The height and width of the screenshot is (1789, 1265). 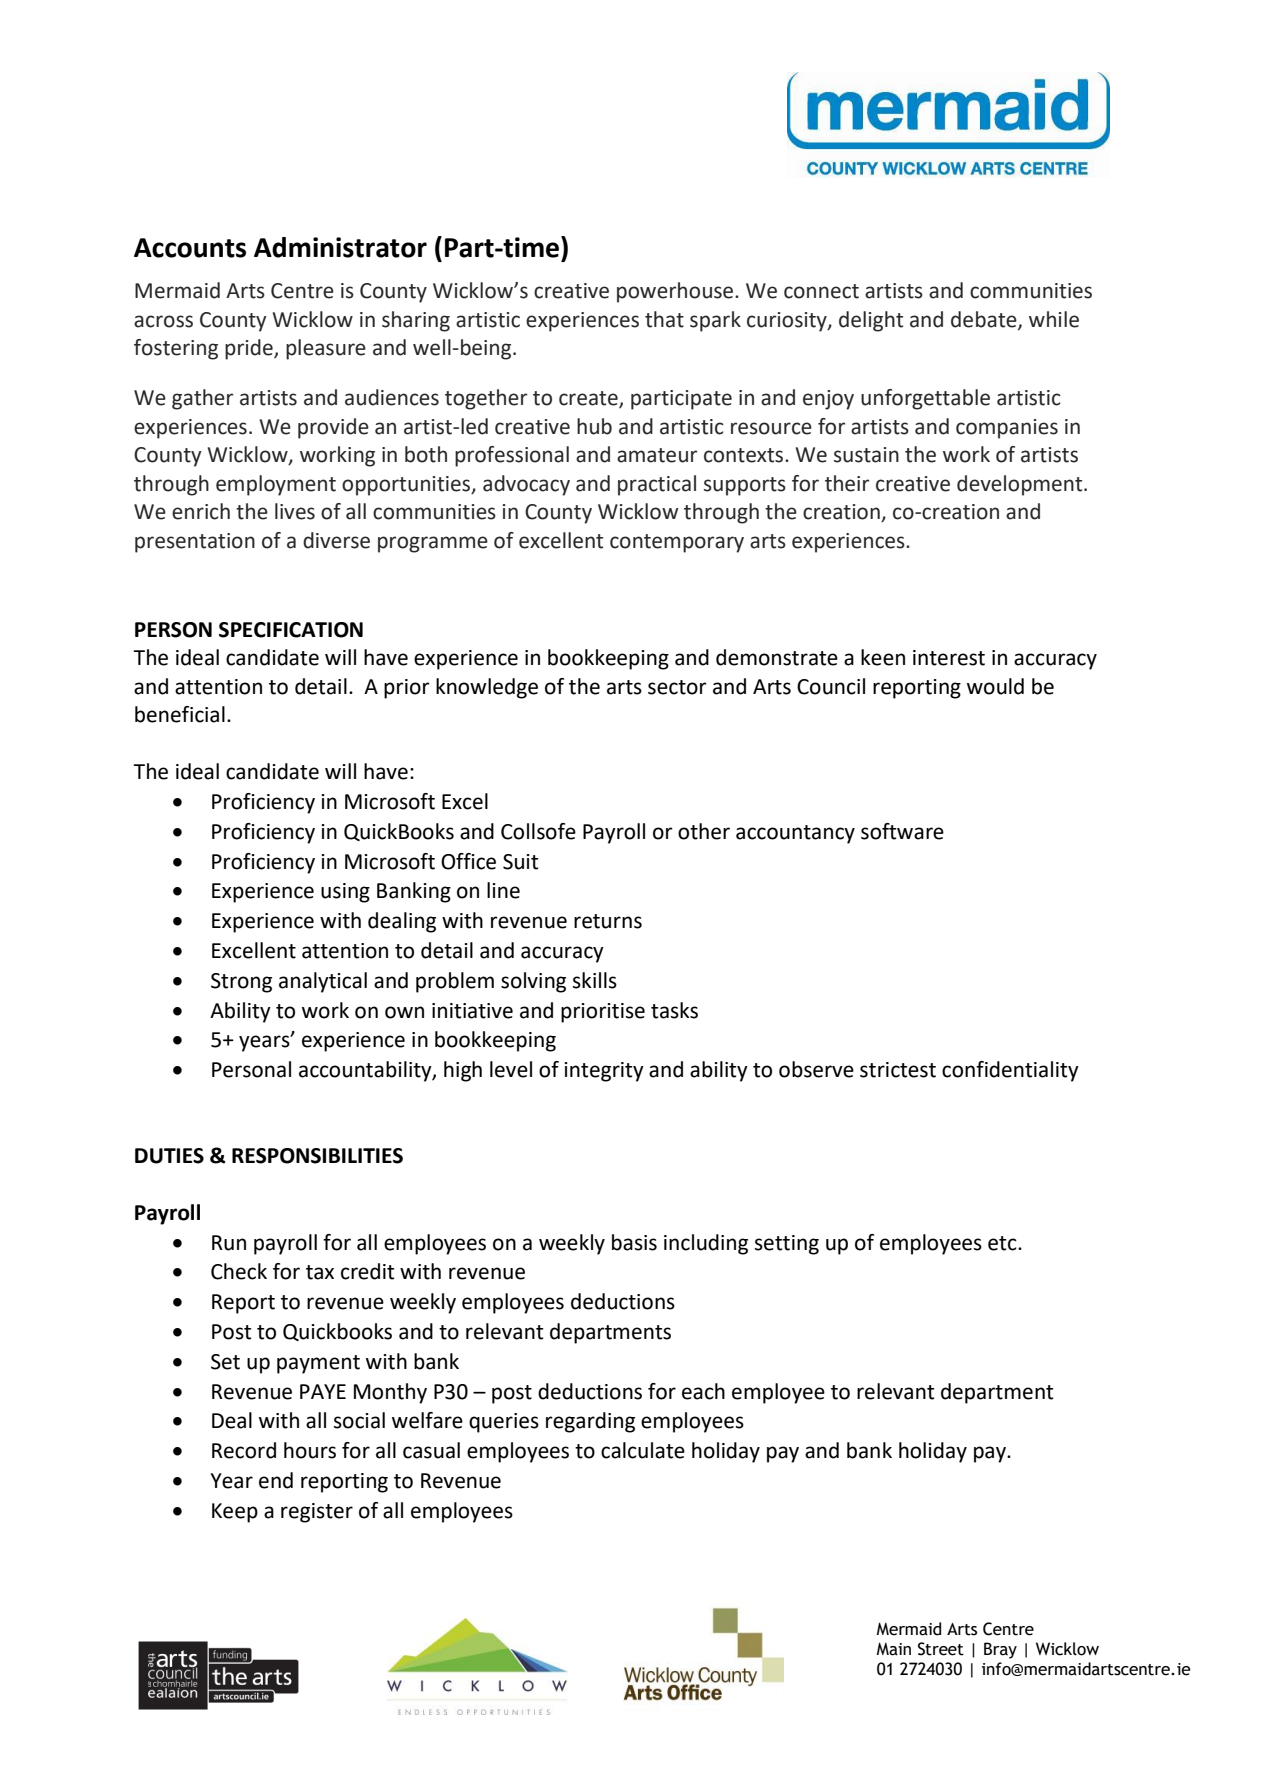 I want to click on returns, so click(x=608, y=921).
